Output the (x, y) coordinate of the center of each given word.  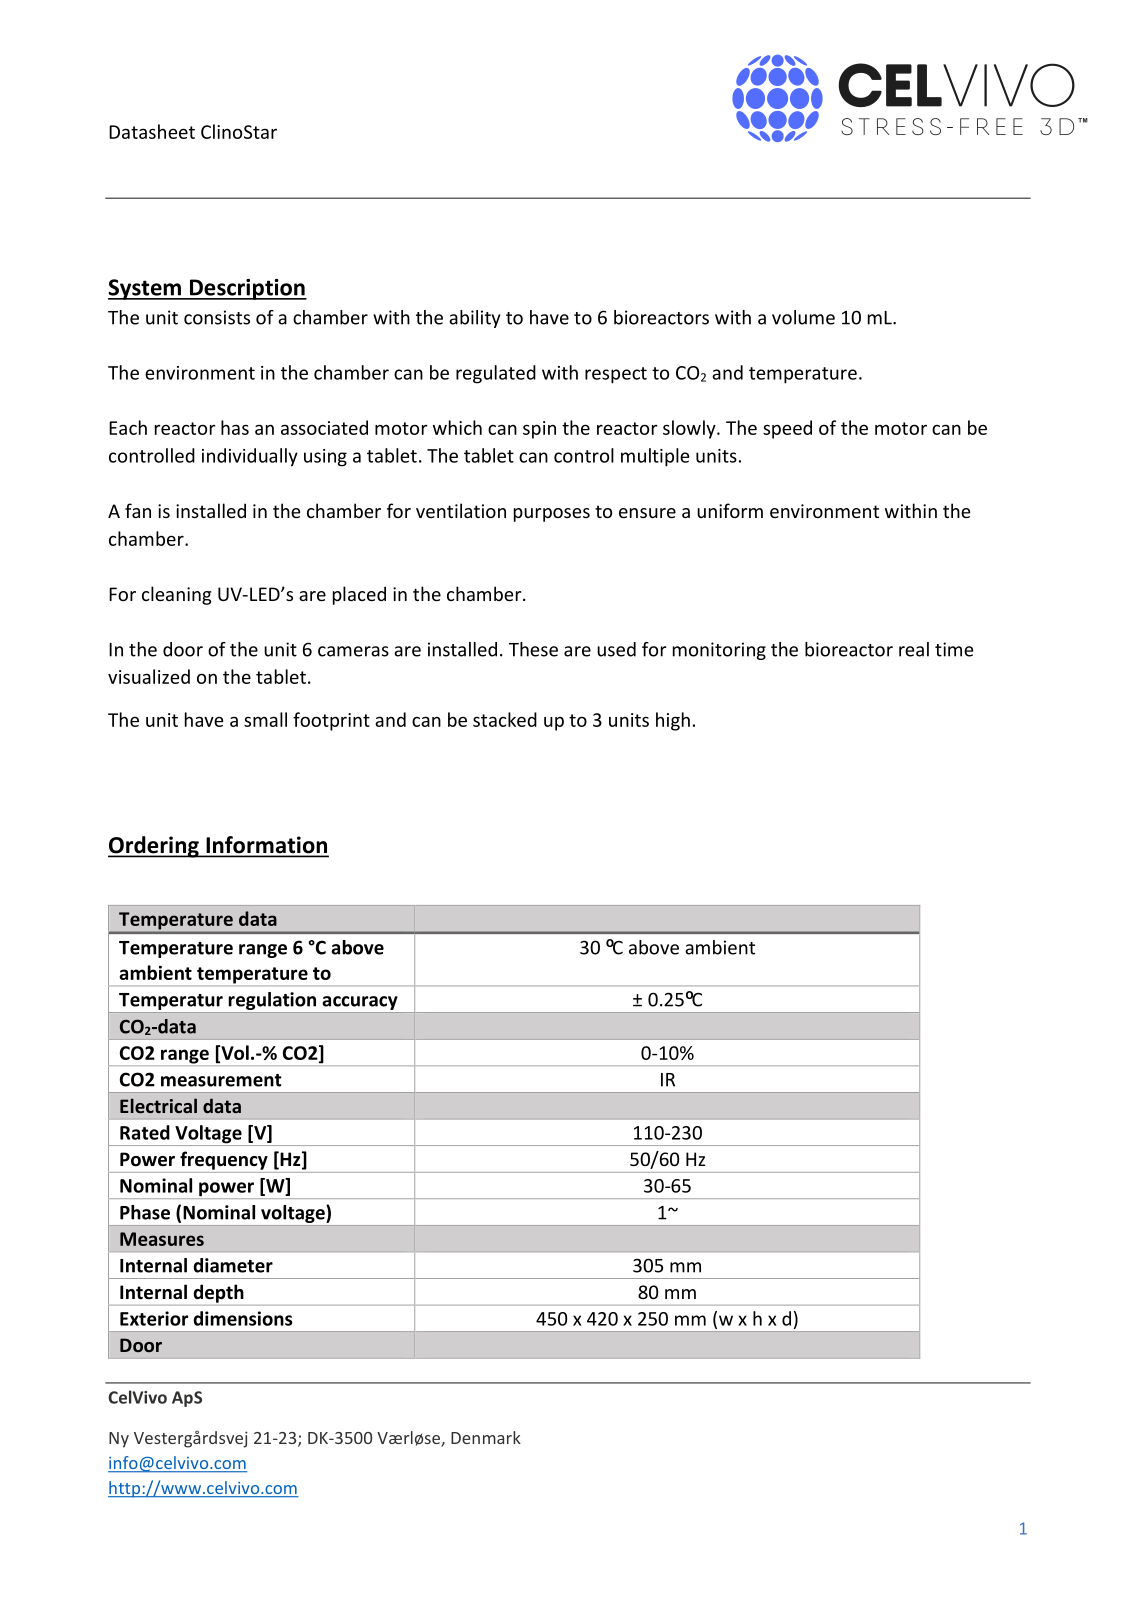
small (265, 719)
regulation (272, 1002)
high (673, 721)
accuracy (360, 1004)
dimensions (243, 1318)
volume (803, 317)
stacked (505, 719)
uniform (730, 510)
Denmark (486, 1437)
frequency (224, 1160)
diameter (233, 1265)
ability (475, 319)
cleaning (176, 595)
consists (217, 317)
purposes (552, 515)
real (914, 649)
